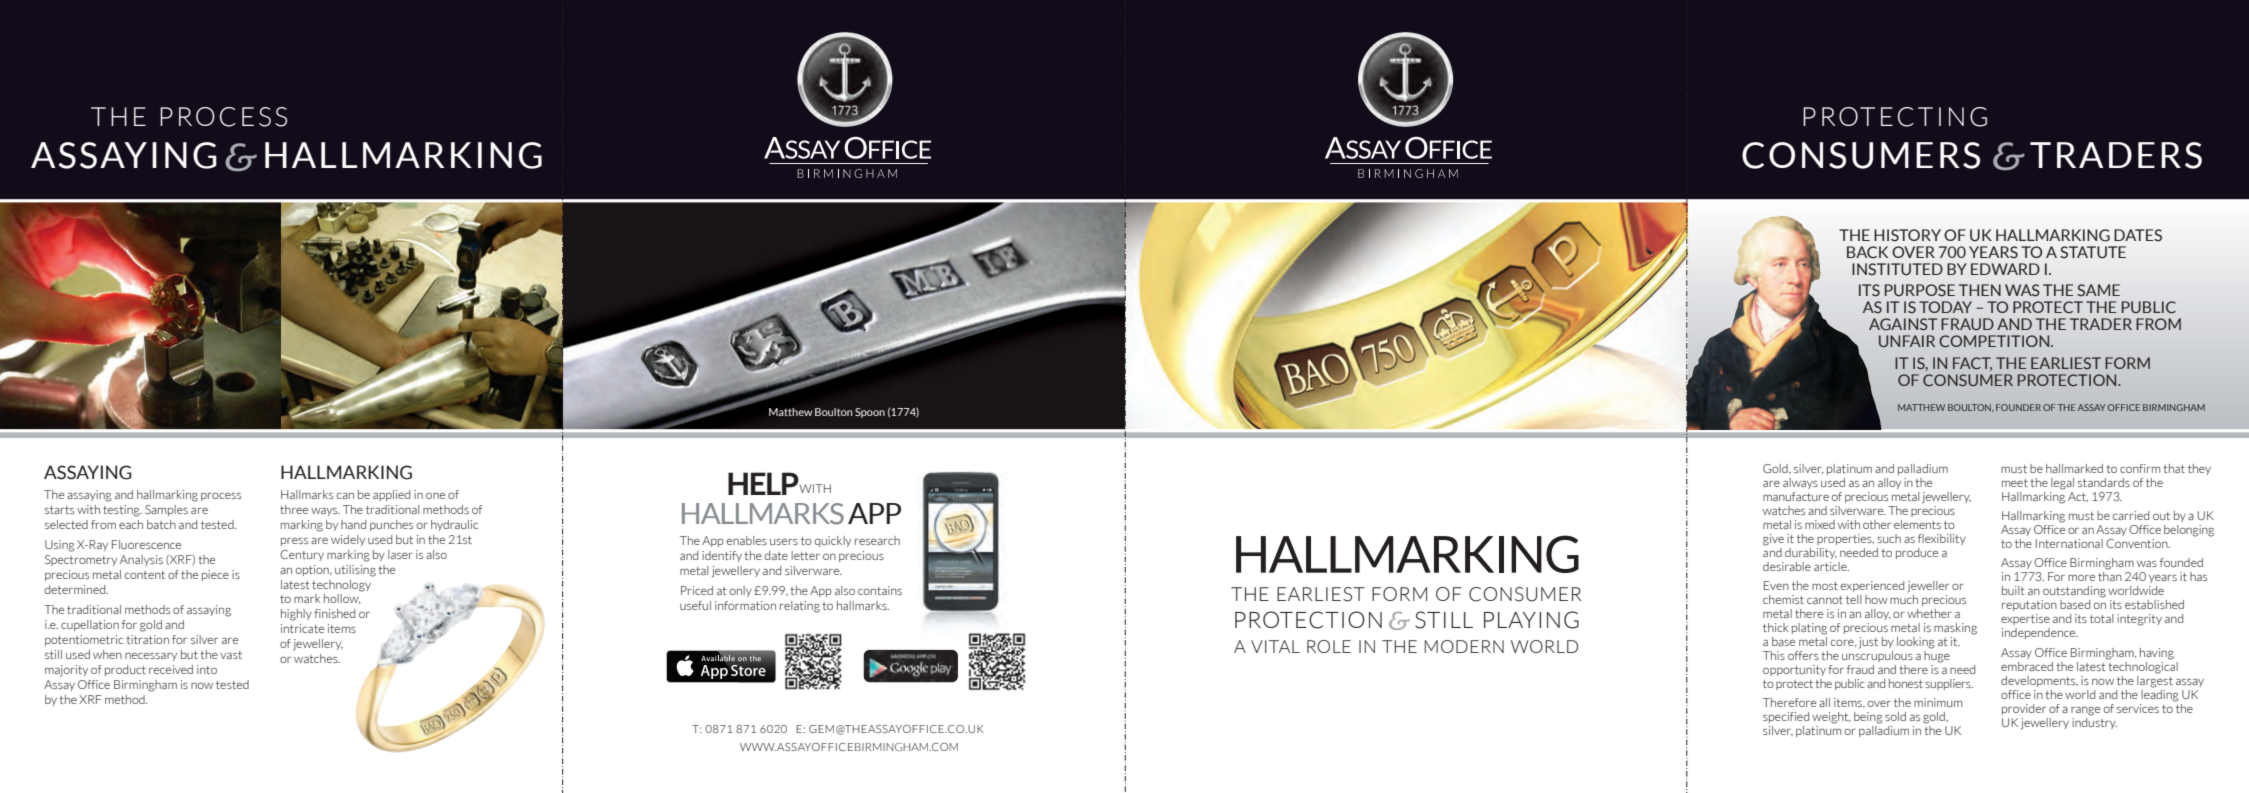 The image size is (2249, 793). I want to click on that, so click(2174, 468).
